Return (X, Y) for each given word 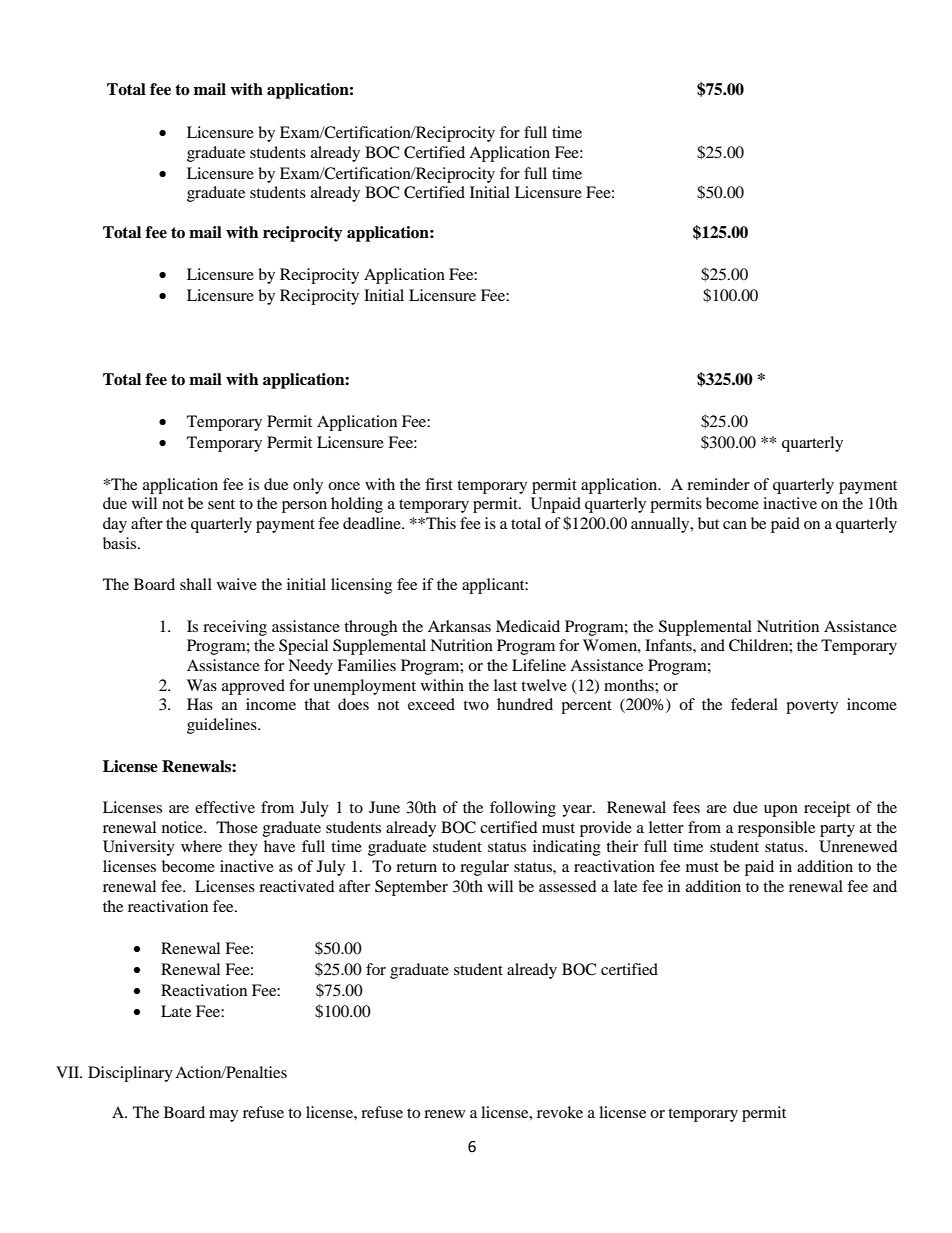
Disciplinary (130, 1074)
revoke (560, 1112)
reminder (718, 484)
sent (221, 504)
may (223, 1116)
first (439, 484)
